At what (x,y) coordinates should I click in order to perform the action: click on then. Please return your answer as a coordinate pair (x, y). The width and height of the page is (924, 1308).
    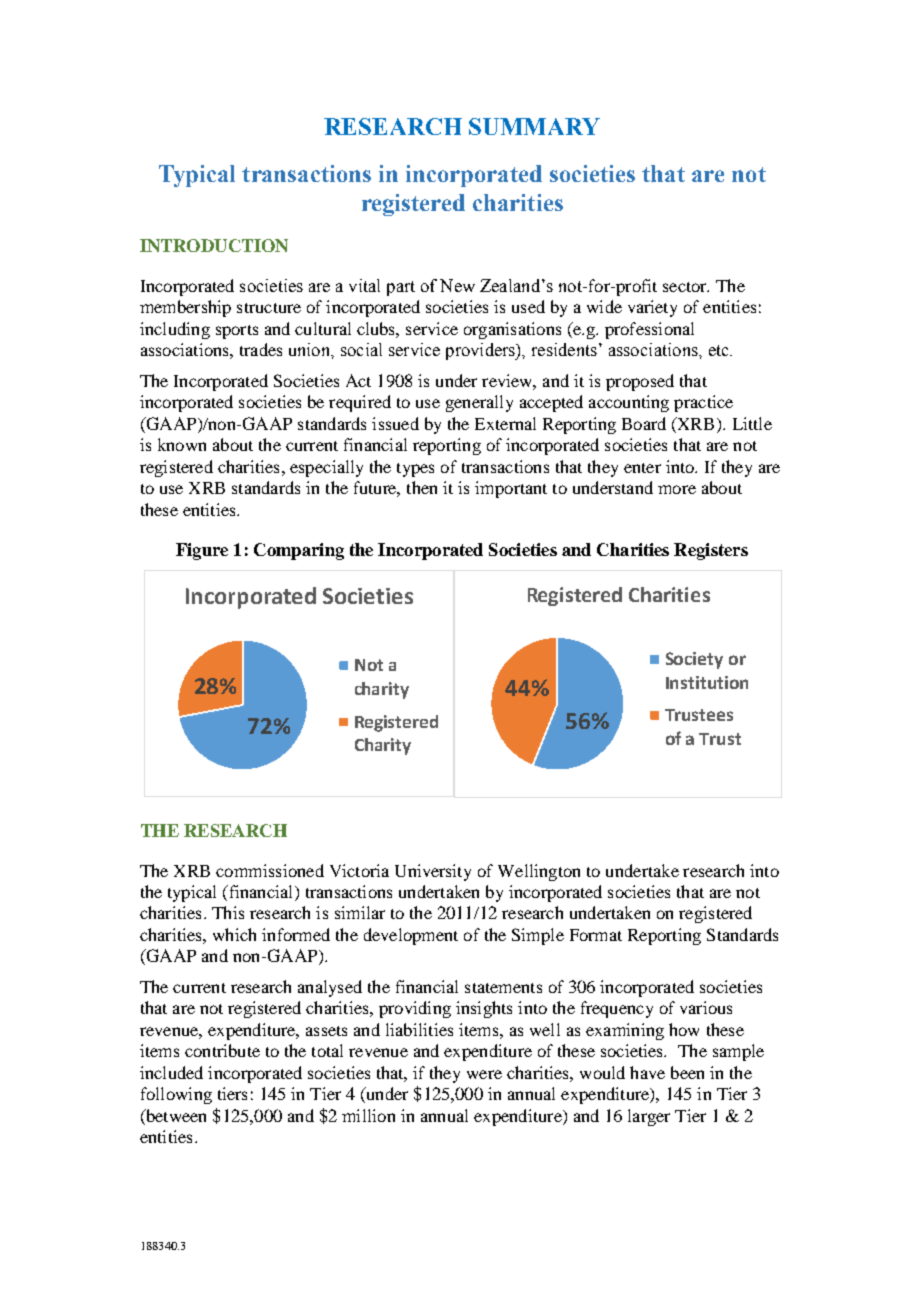
    Looking at the image, I should click on (422, 487).
